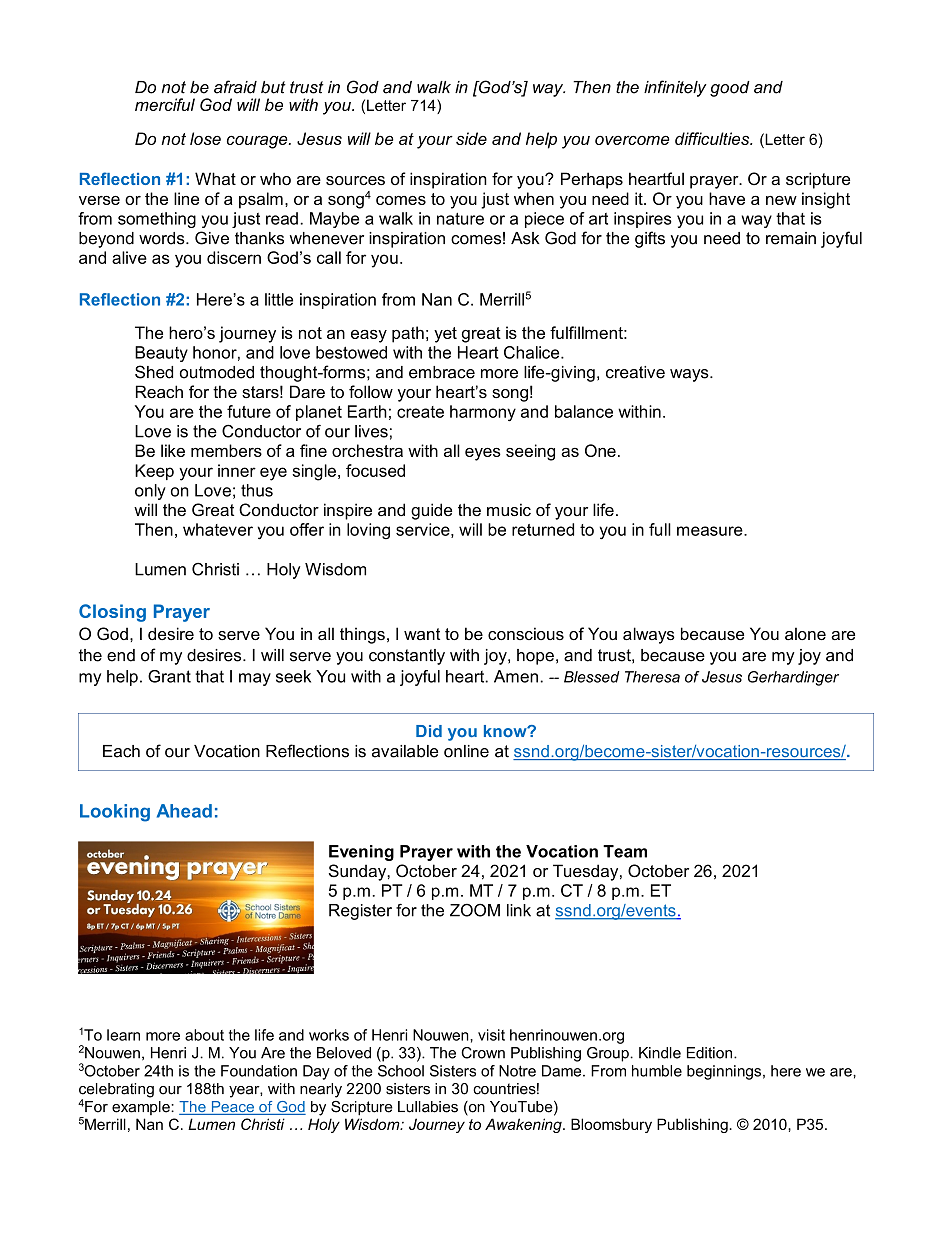 The image size is (952, 1233). What do you see at coordinates (142, 1108) in the screenshot?
I see `example` at bounding box center [142, 1108].
